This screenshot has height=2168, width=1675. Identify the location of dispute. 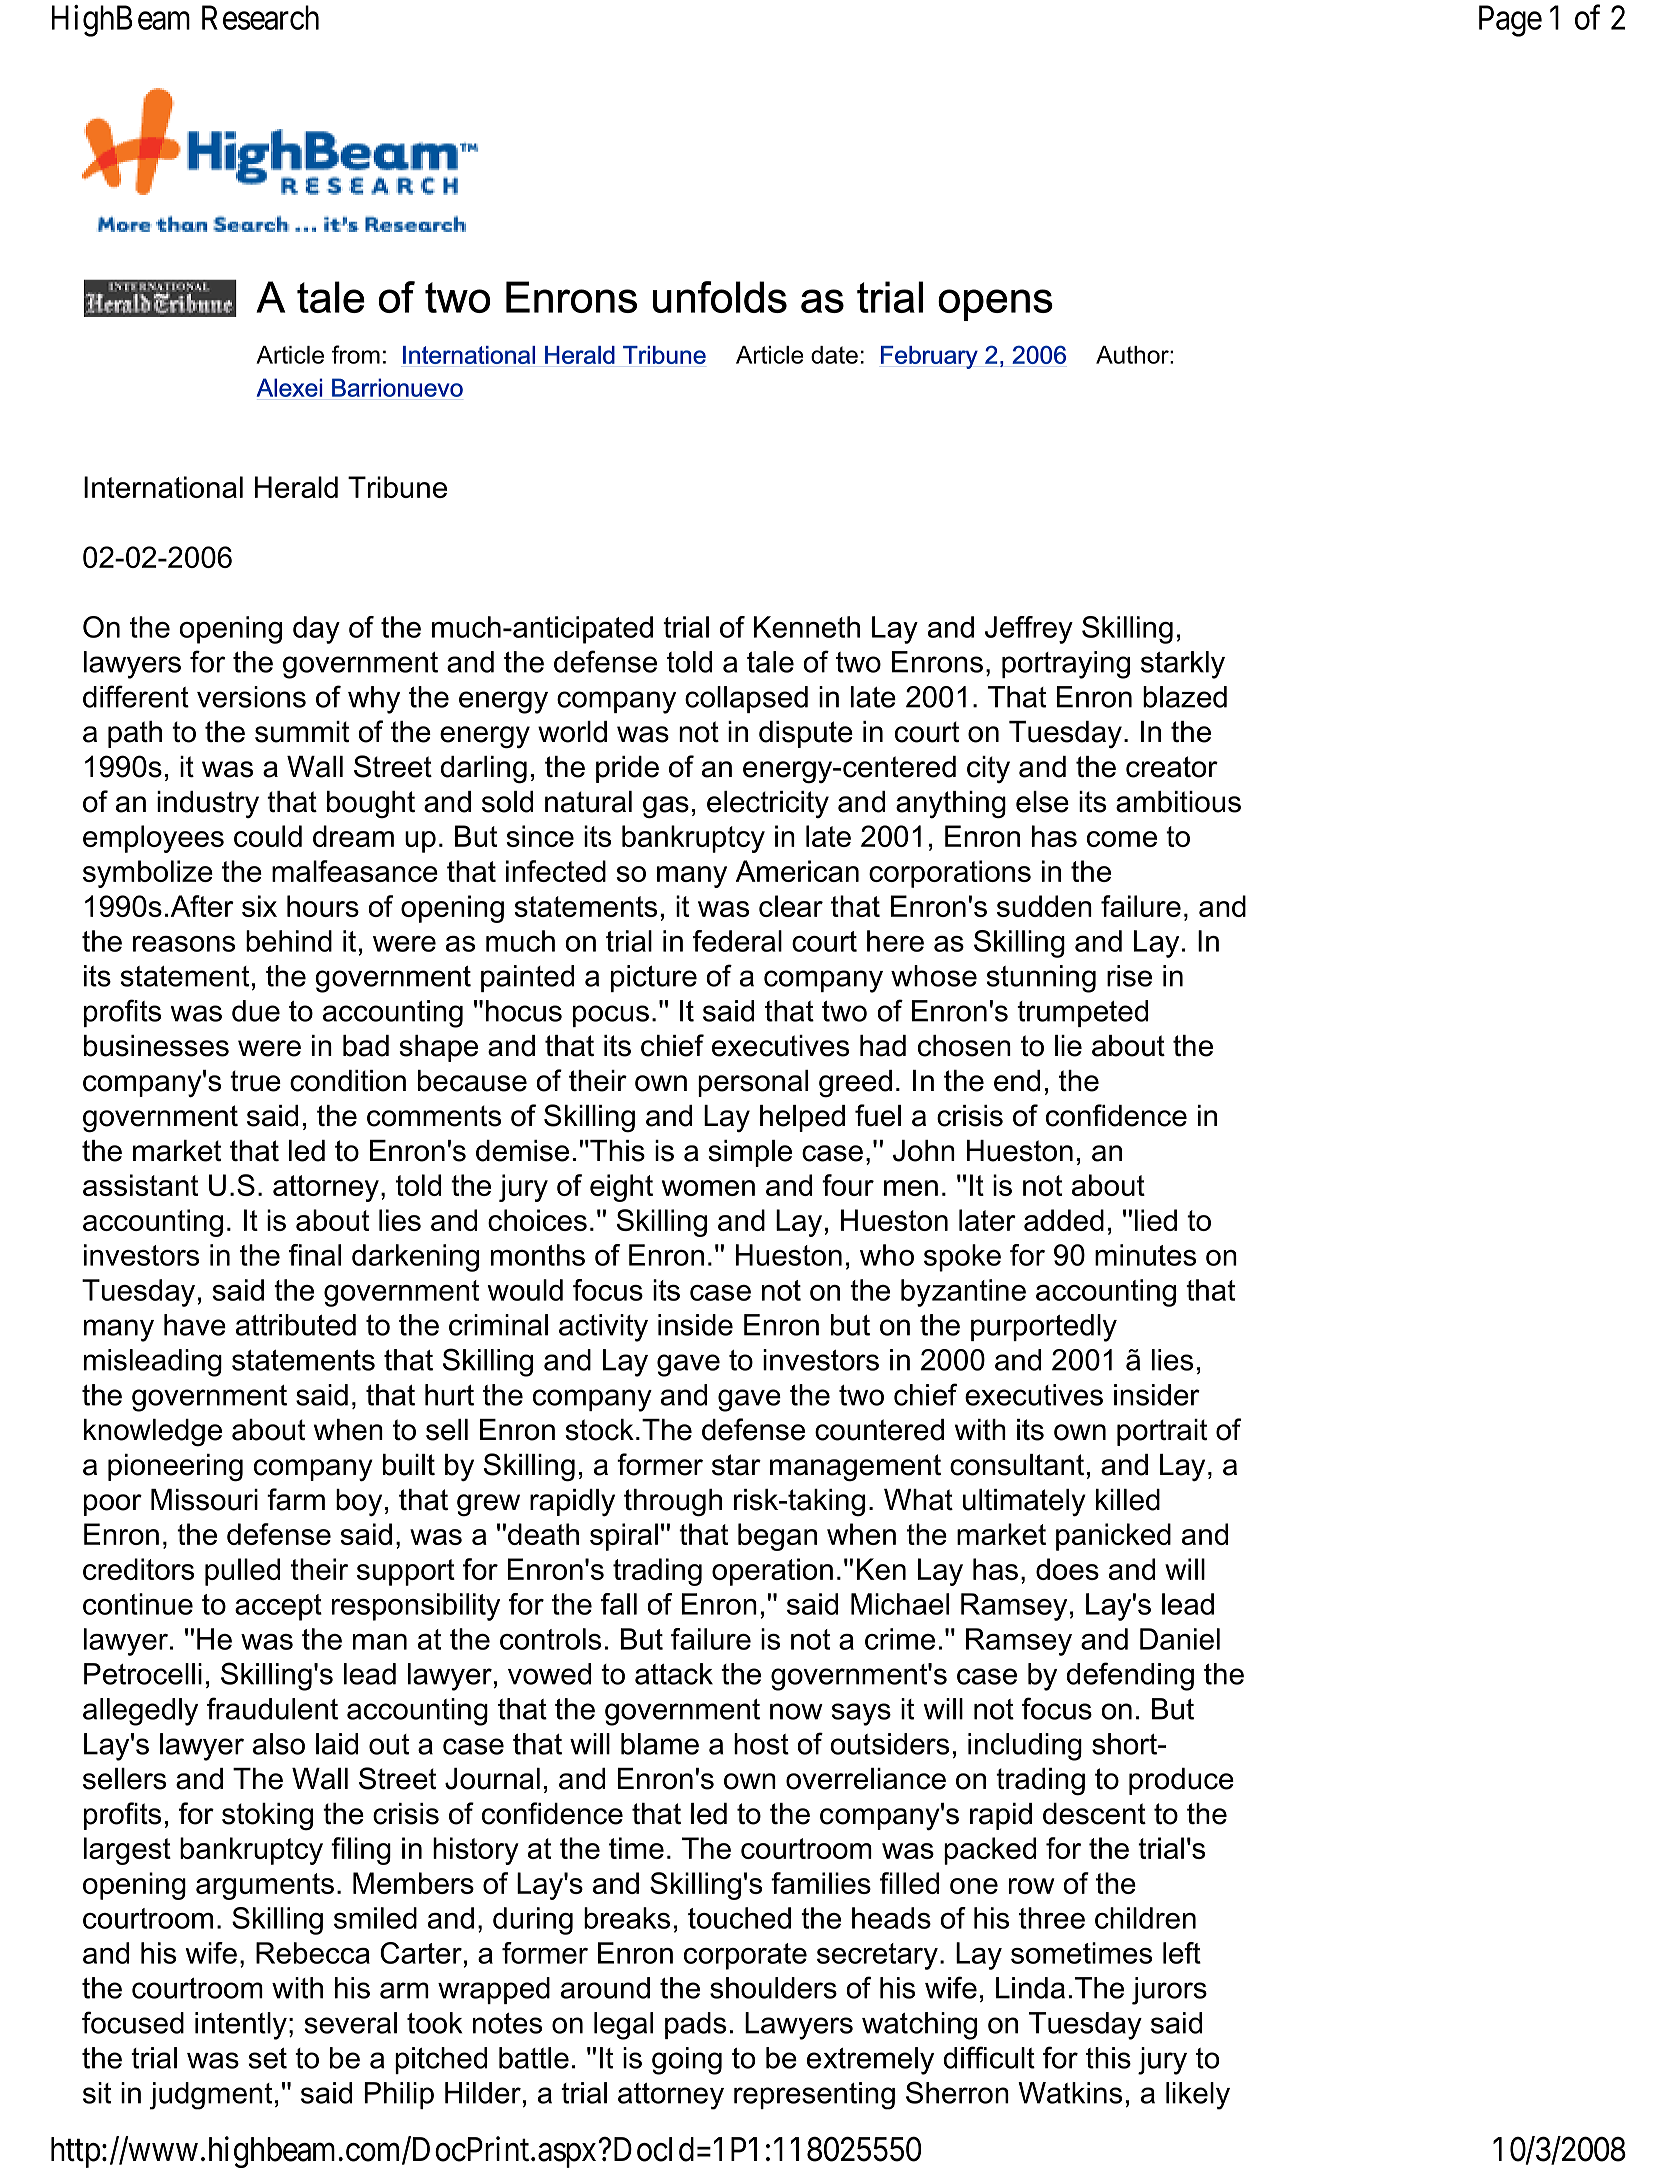
(806, 734).
